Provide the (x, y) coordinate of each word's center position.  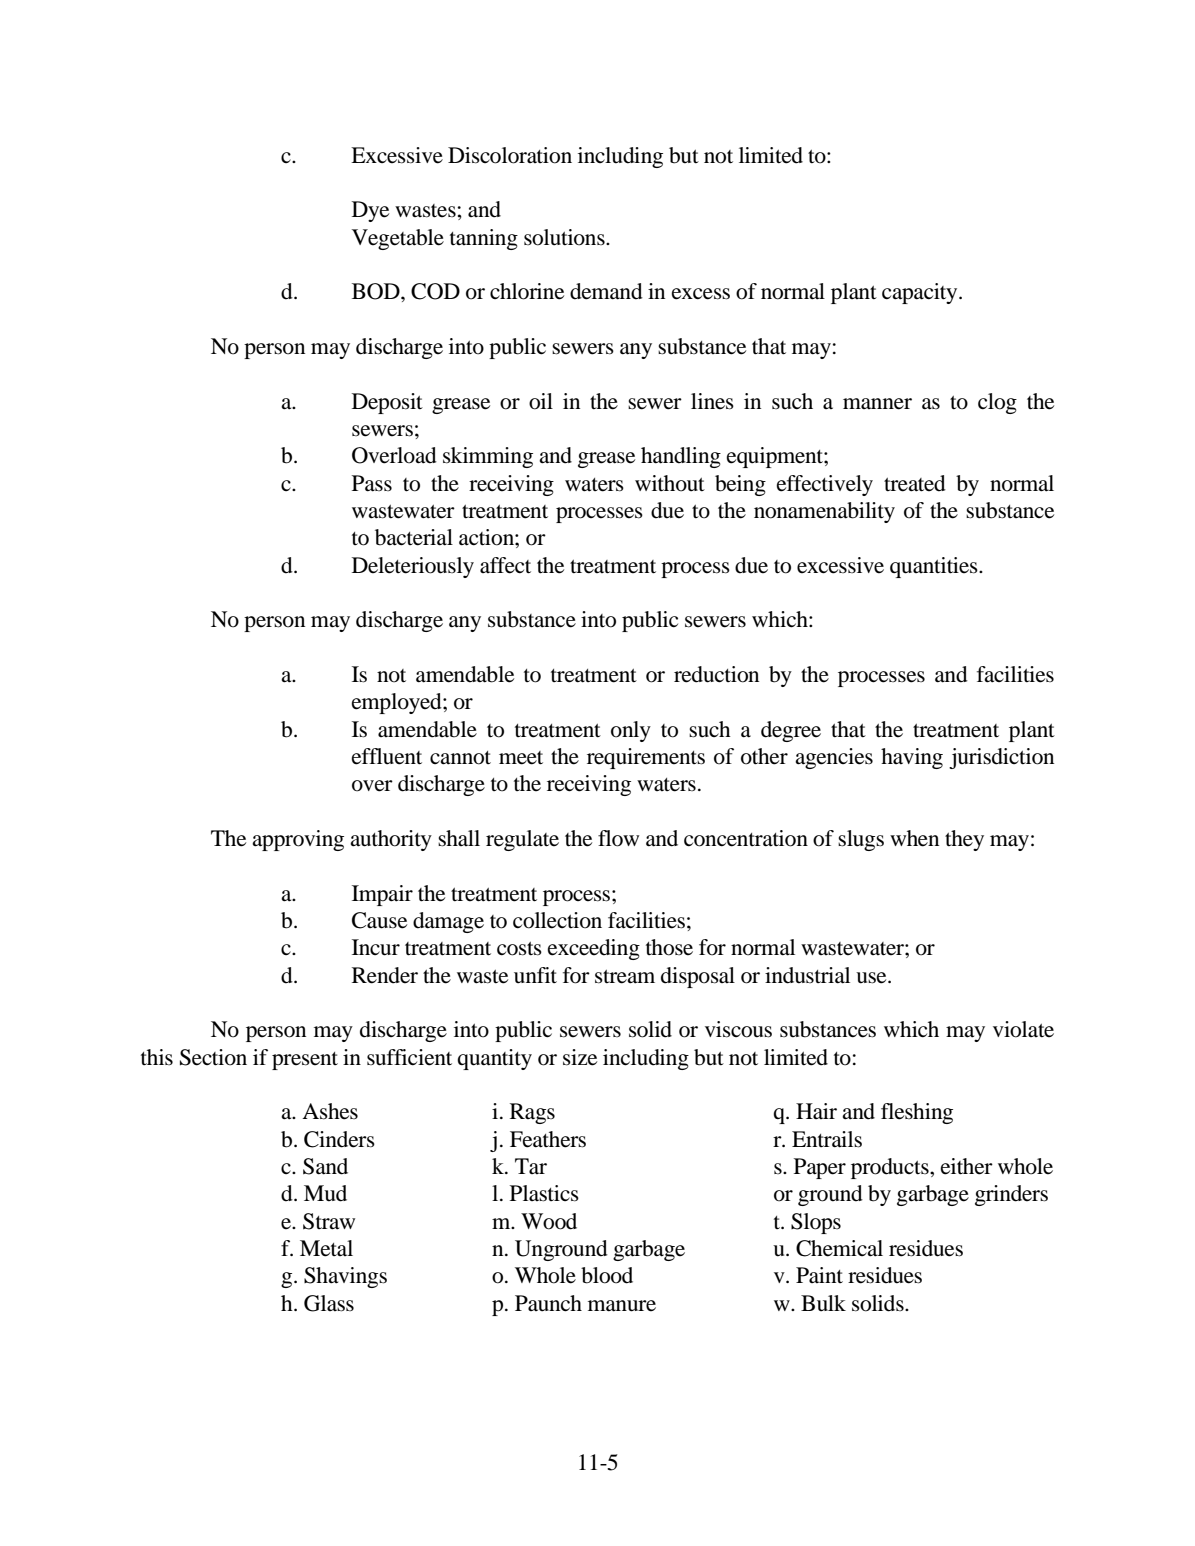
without (670, 483)
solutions (565, 237)
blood (607, 1275)
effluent (387, 756)
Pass (372, 483)
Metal (326, 1248)
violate (1023, 1029)
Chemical (839, 1248)
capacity (921, 293)
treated (915, 483)
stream (625, 977)
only (631, 731)
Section (213, 1057)
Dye (370, 211)
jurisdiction (1001, 758)
